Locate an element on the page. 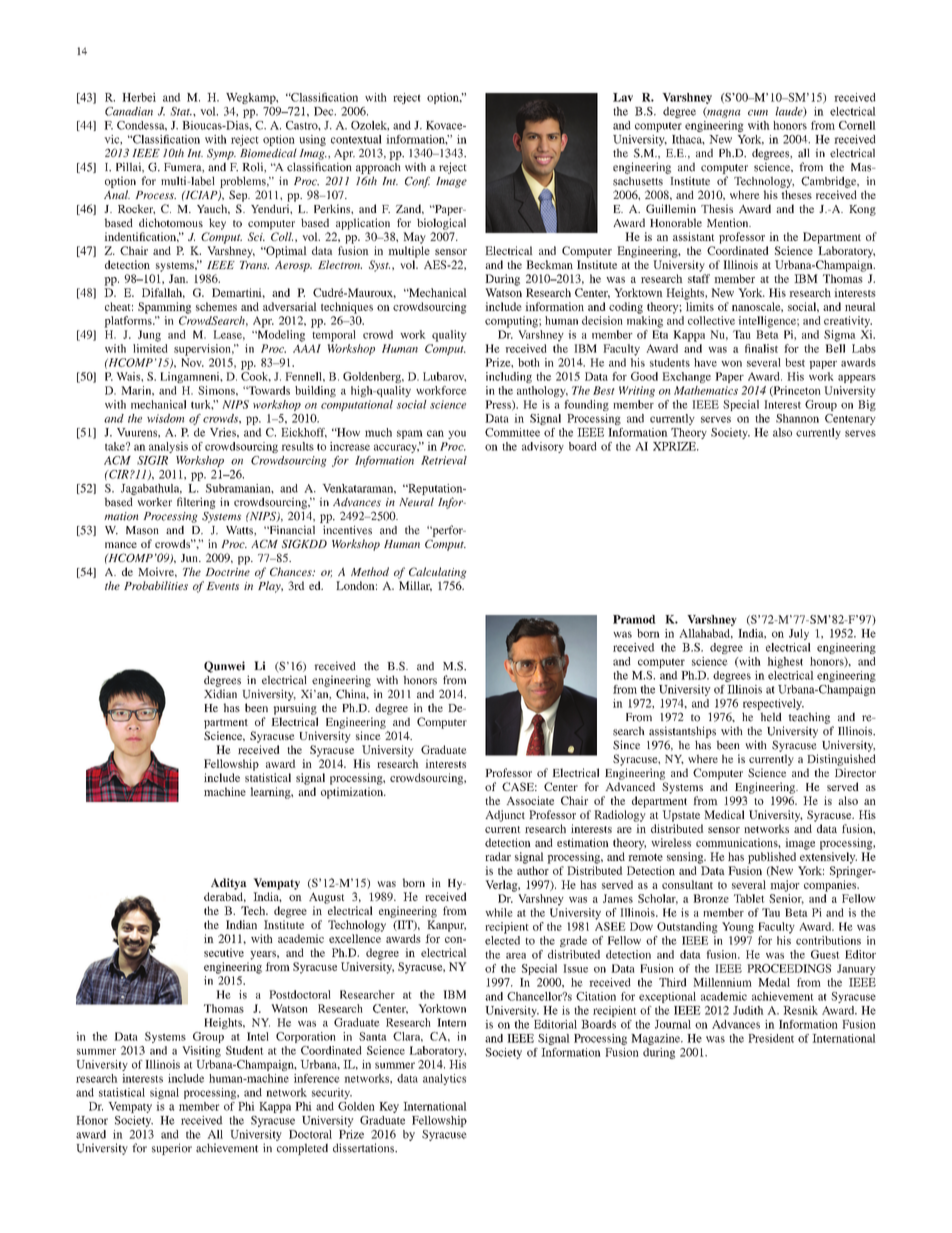  Aditya is located at coordinates (229, 884).
